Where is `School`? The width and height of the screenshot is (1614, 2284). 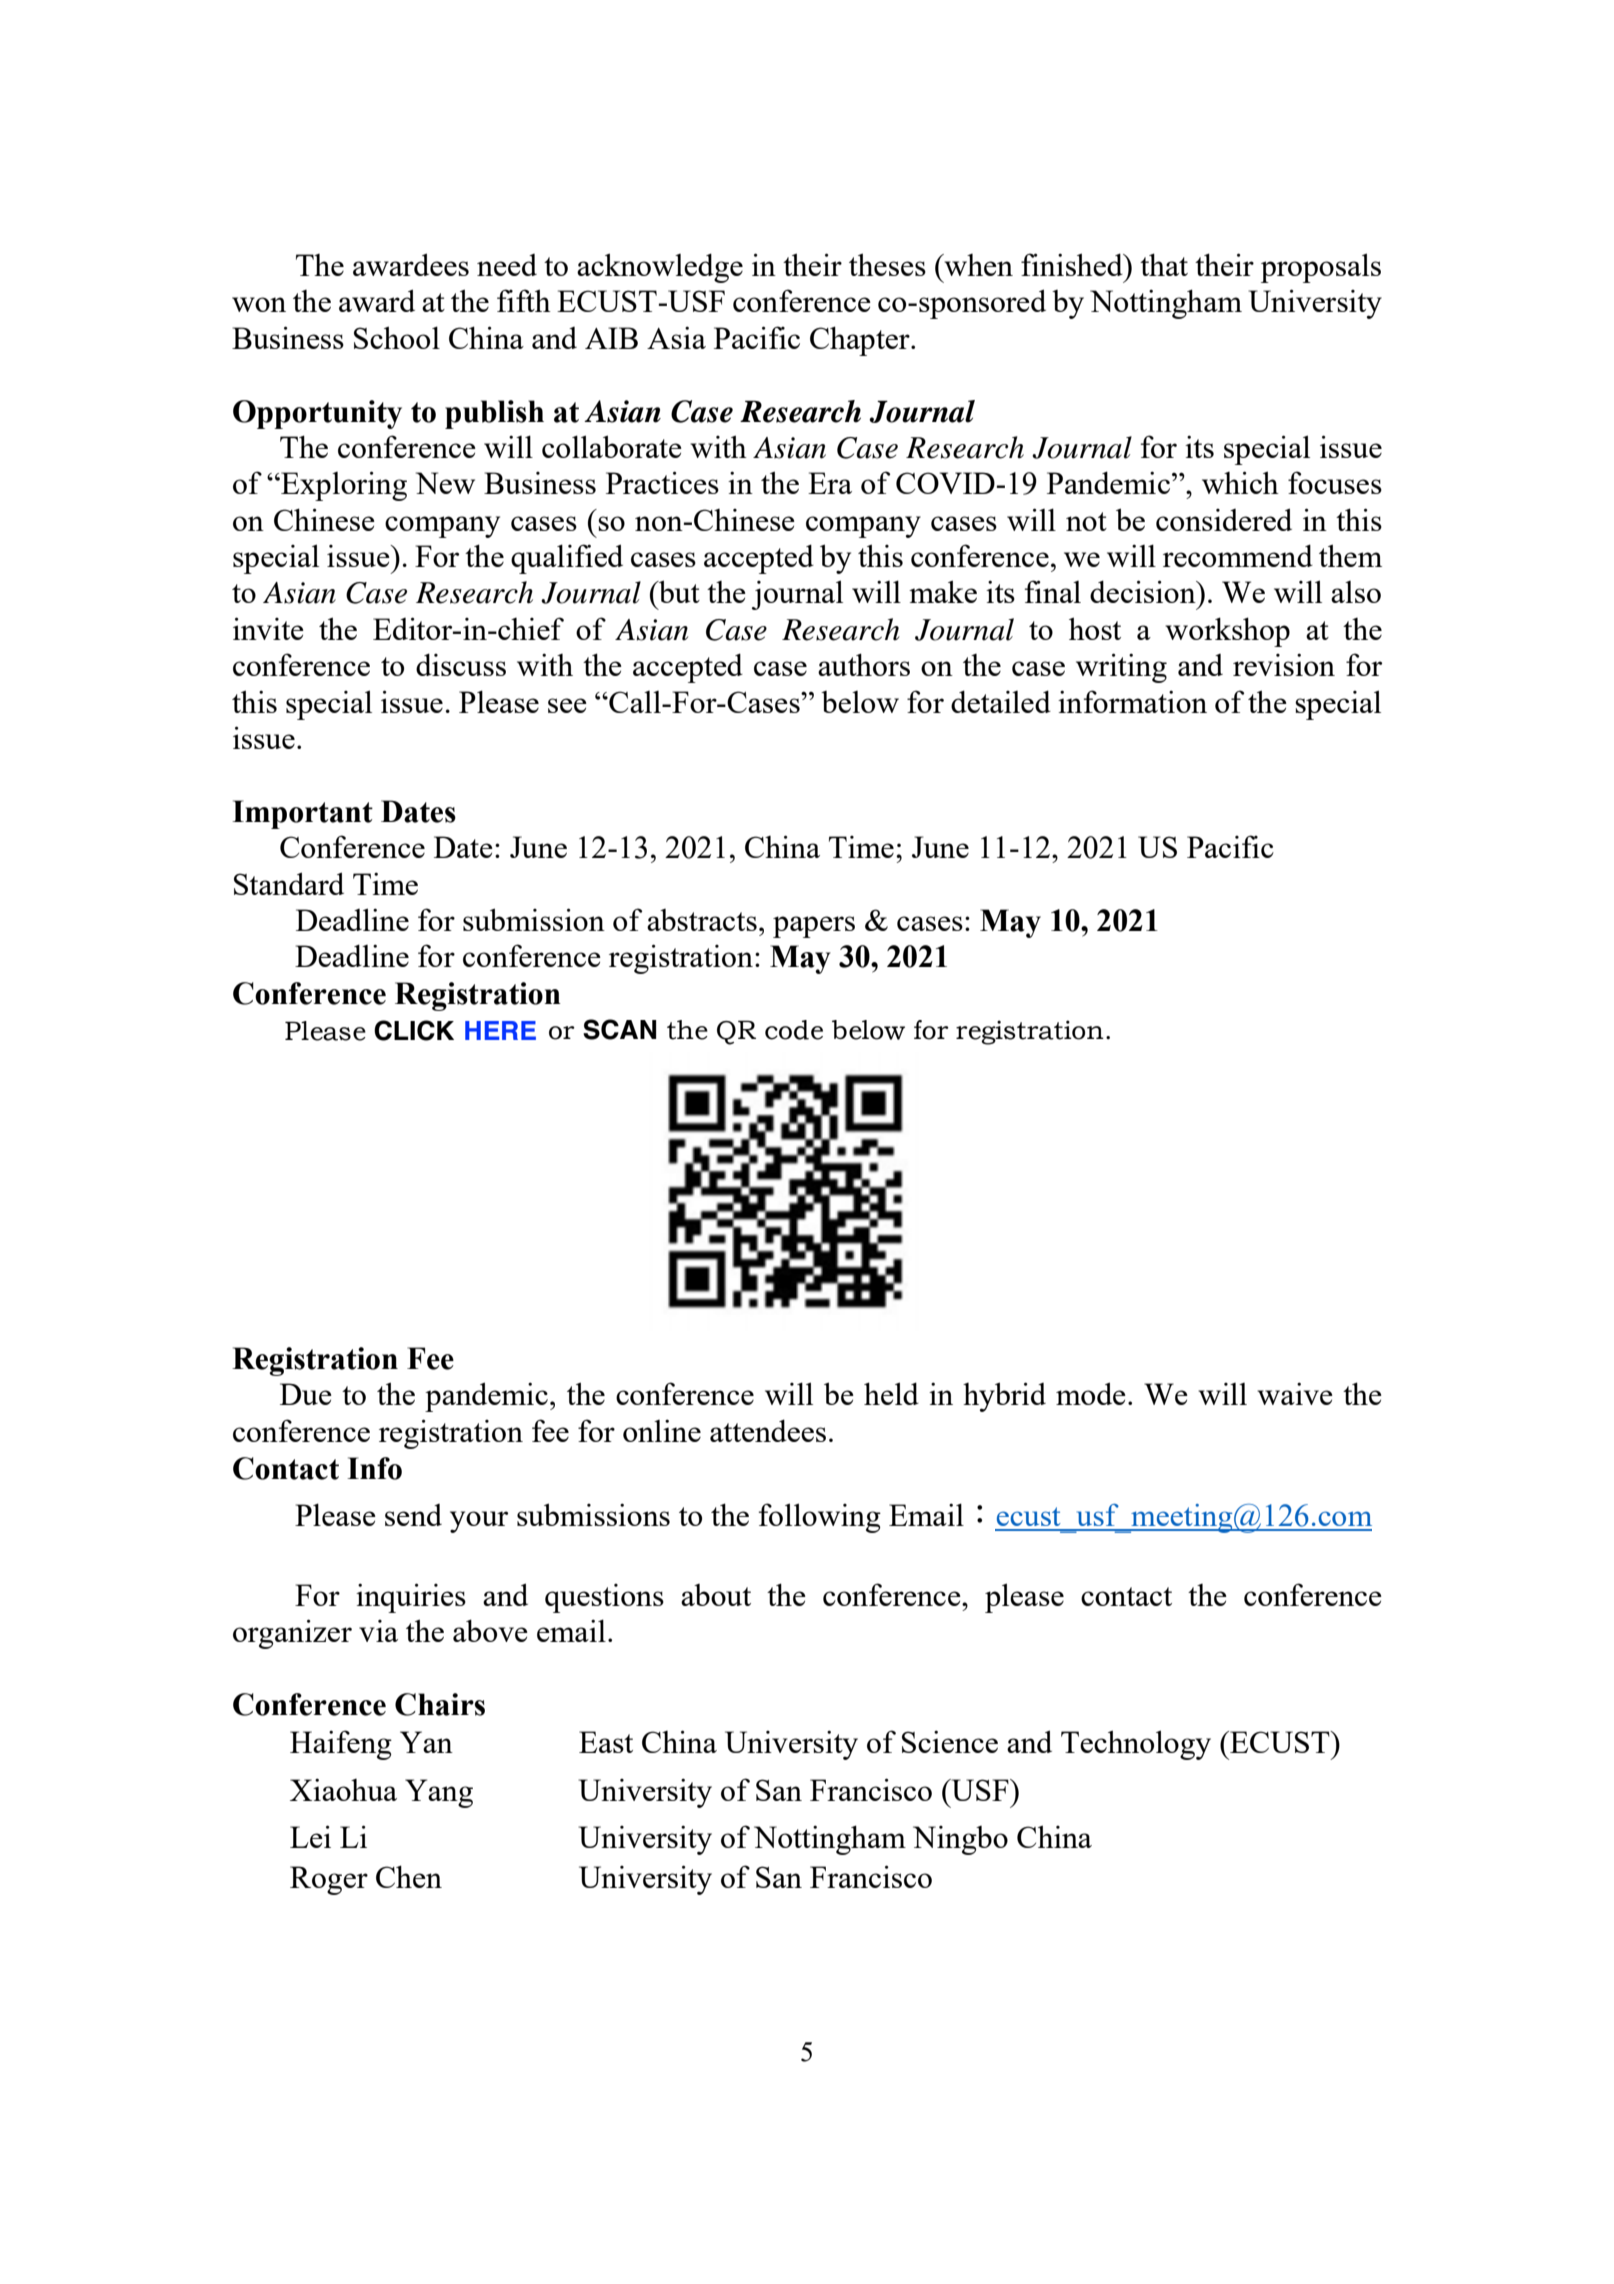 School is located at coordinates (397, 337).
